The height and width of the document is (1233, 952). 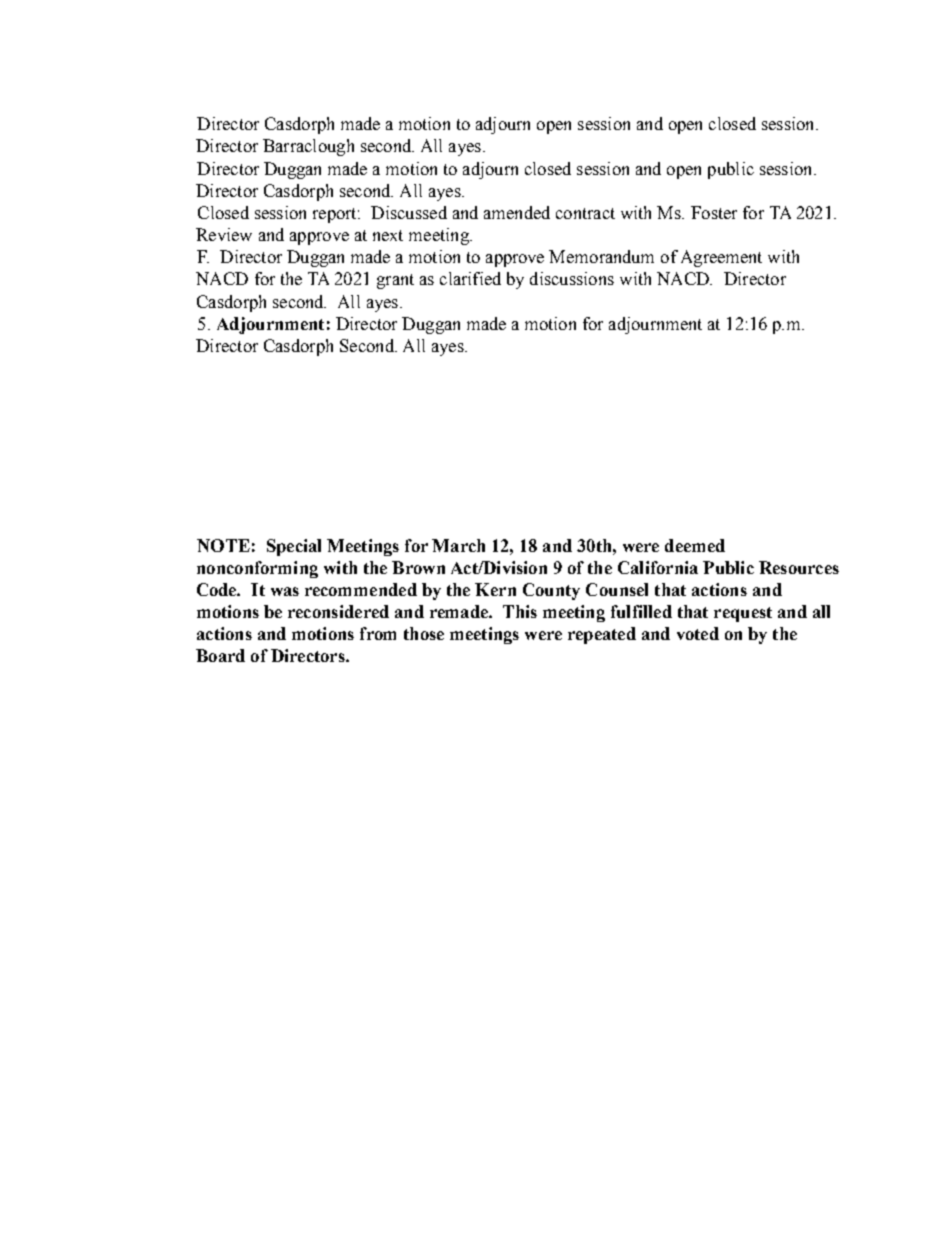 What do you see at coordinates (294, 547) in the document?
I see `Special` at bounding box center [294, 547].
